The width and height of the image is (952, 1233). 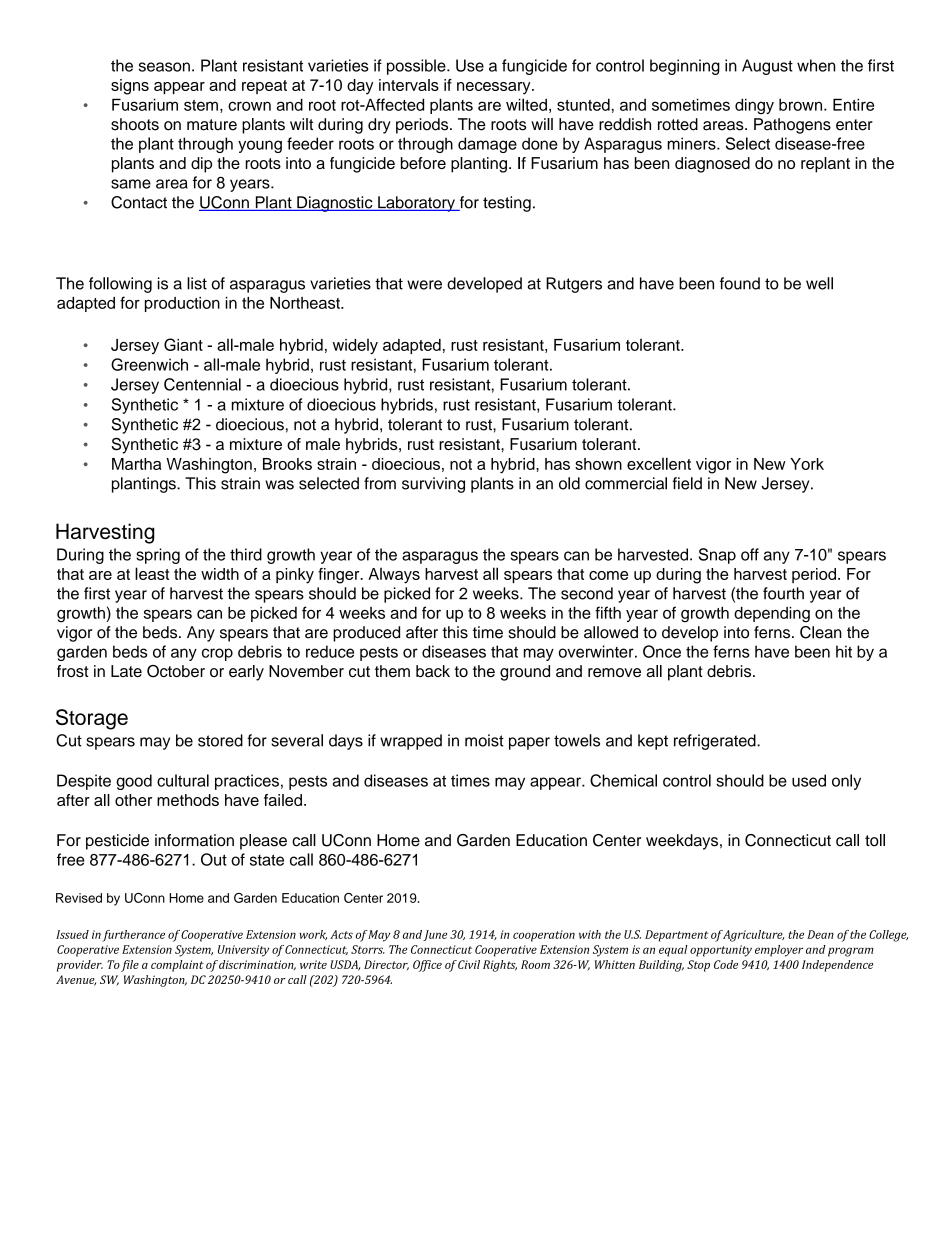 What do you see at coordinates (130, 87) in the image?
I see `signs` at bounding box center [130, 87].
